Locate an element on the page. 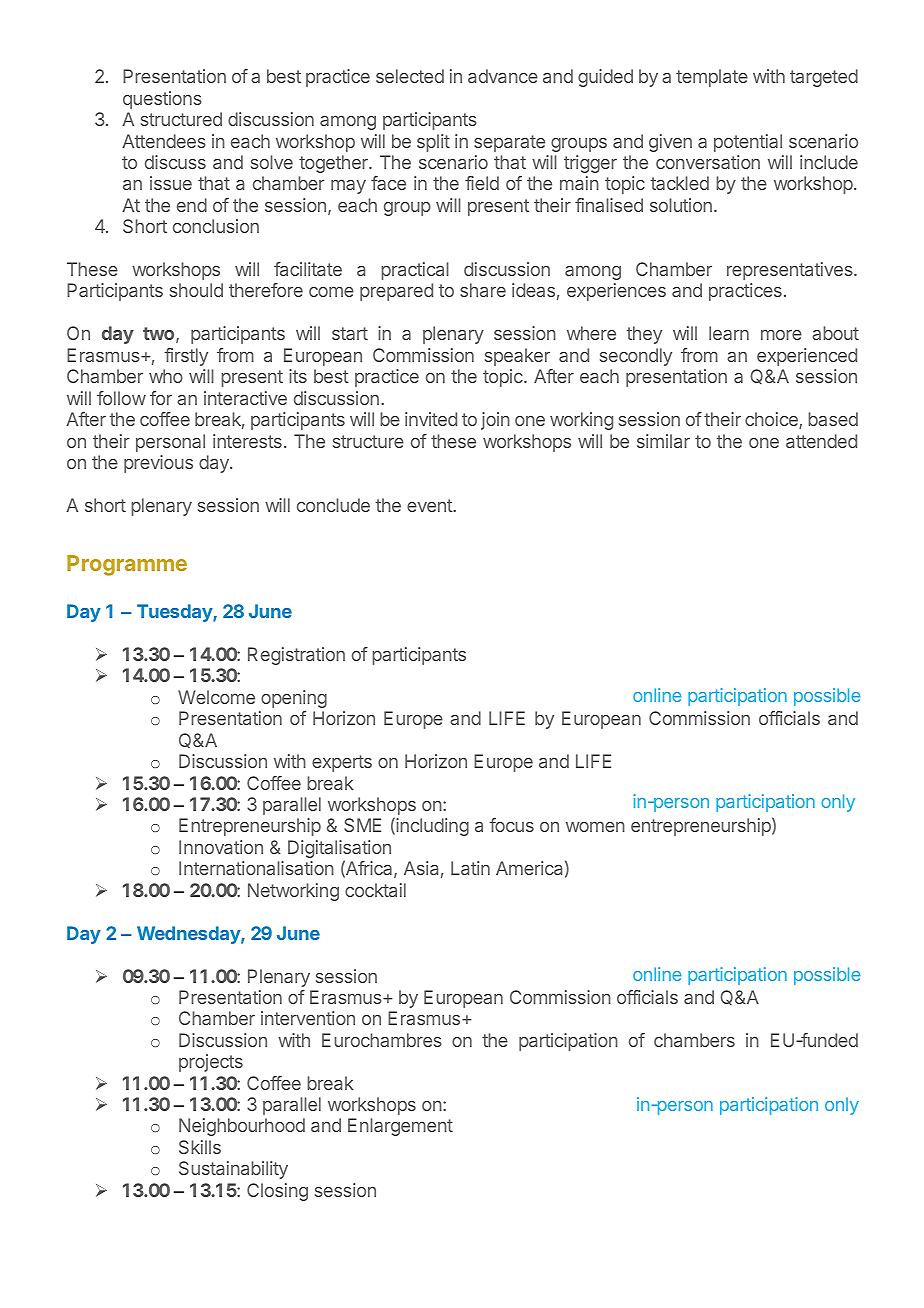 The image size is (924, 1308). interests is located at coordinates (247, 441).
